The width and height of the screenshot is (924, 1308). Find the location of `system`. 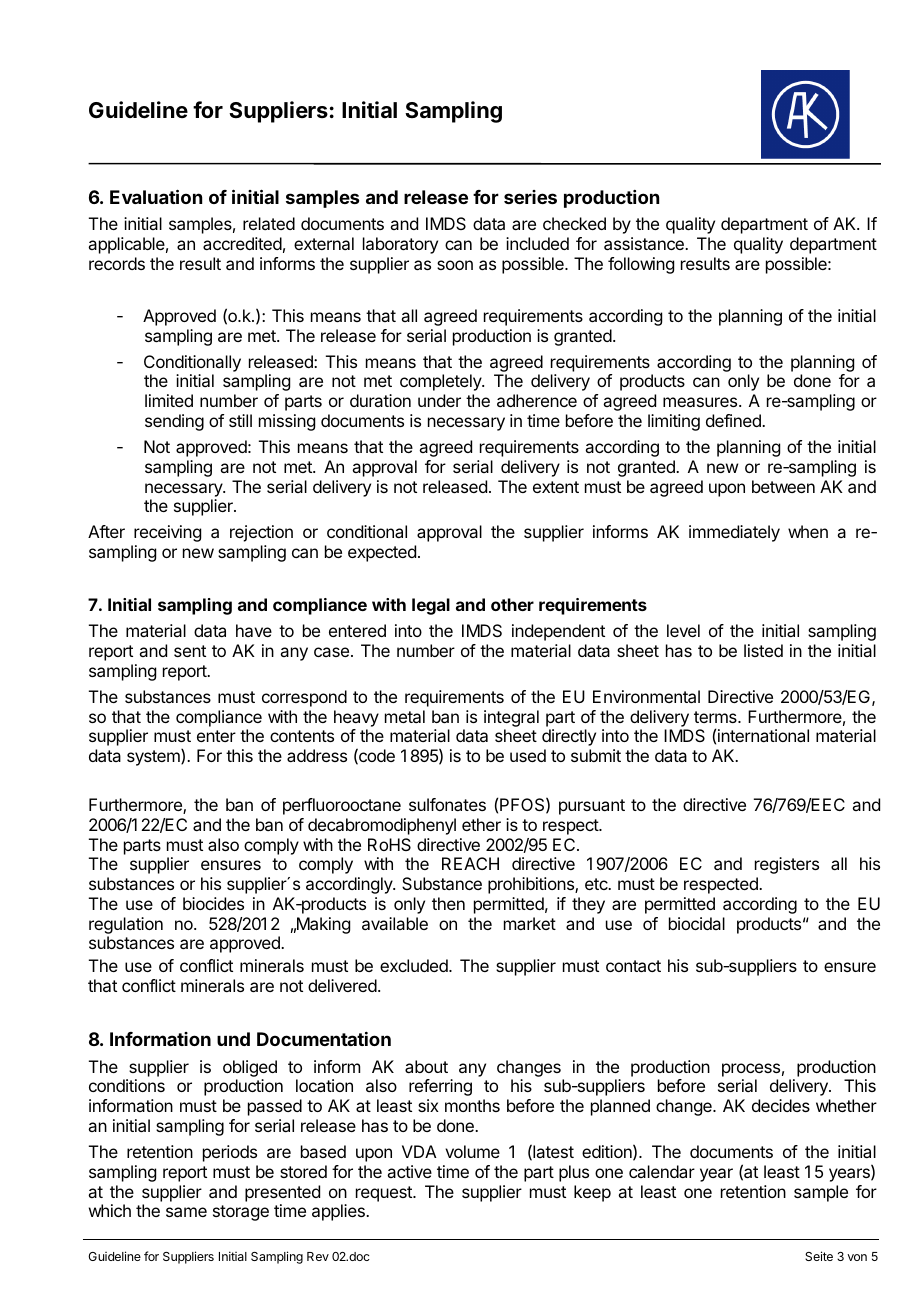

system is located at coordinates (154, 757).
